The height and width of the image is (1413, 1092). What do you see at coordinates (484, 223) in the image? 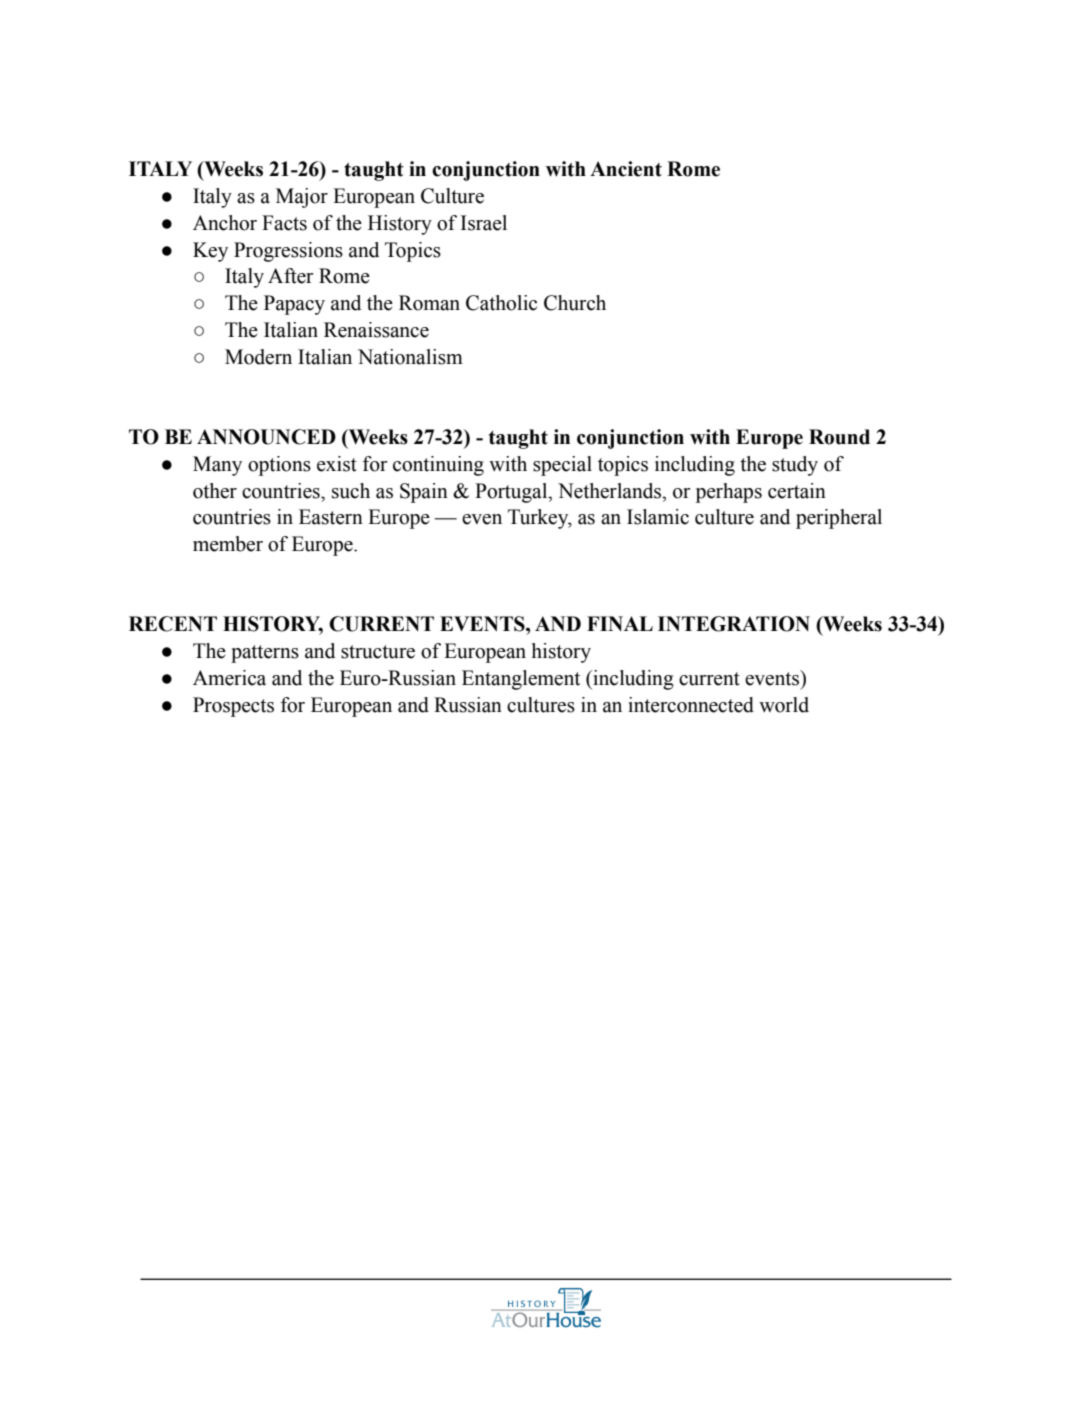
I see `Israel` at bounding box center [484, 223].
